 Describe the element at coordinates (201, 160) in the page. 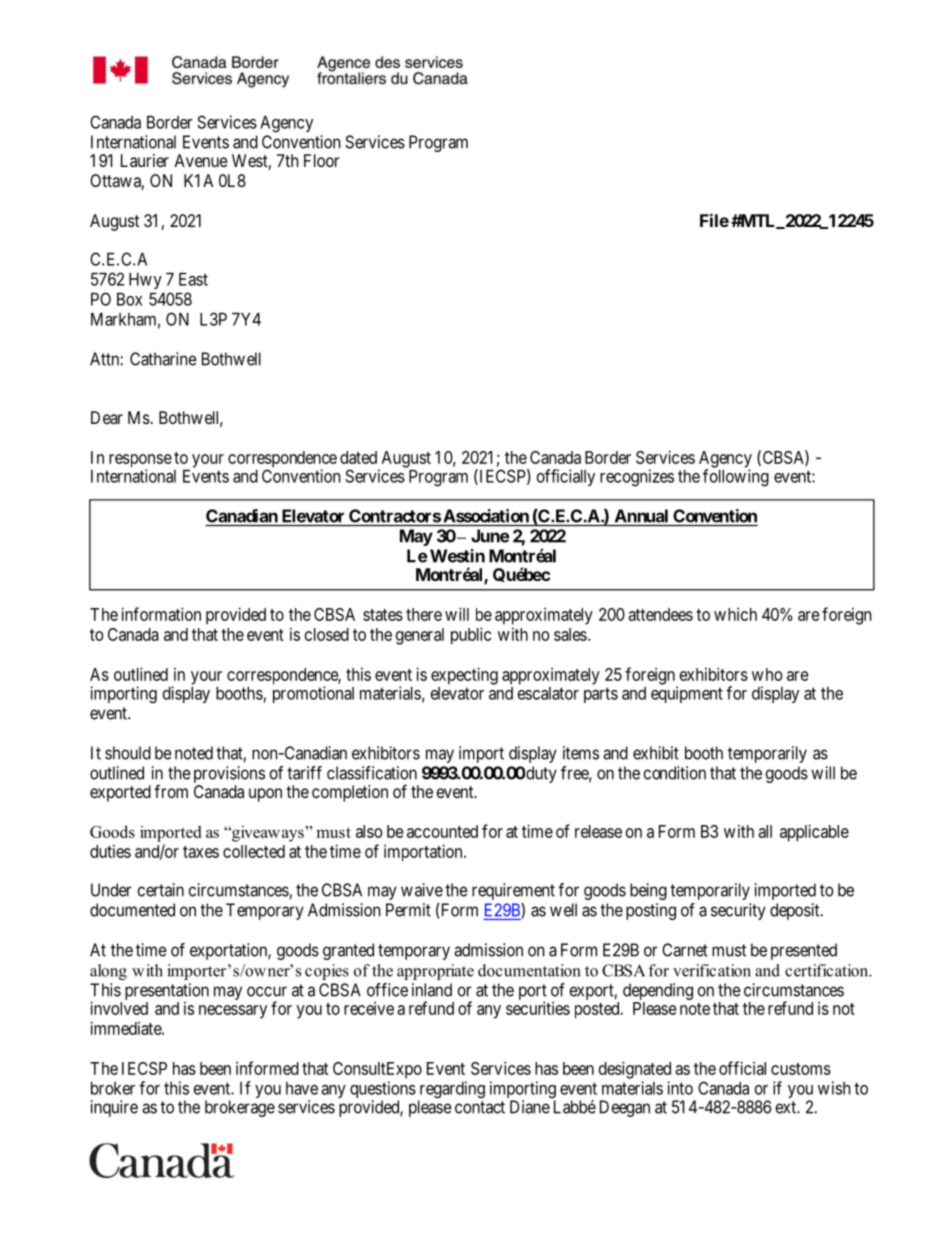

I see `Avenue` at that location.
